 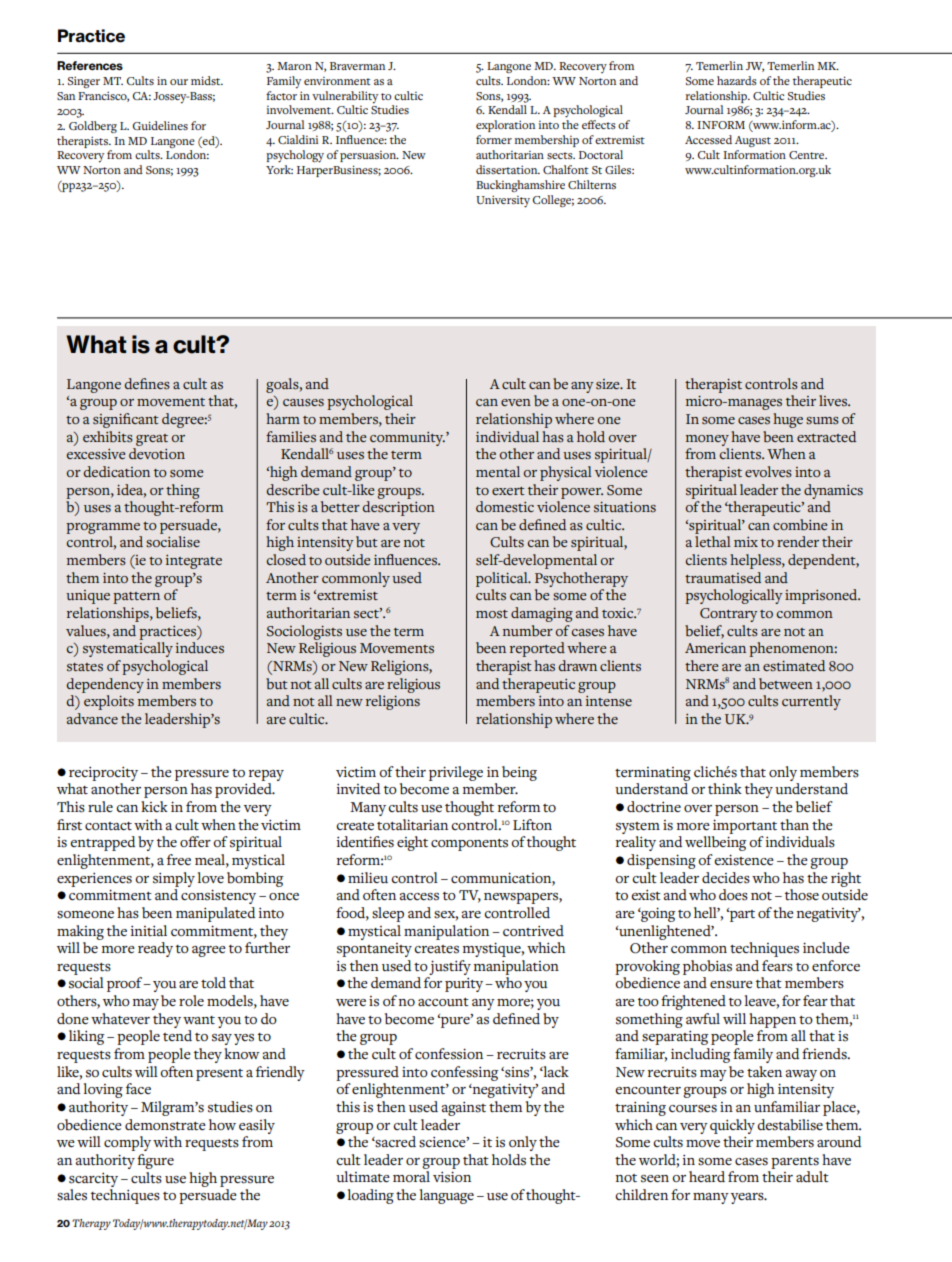 What do you see at coordinates (200, 647) in the screenshot?
I see `induces` at bounding box center [200, 647].
